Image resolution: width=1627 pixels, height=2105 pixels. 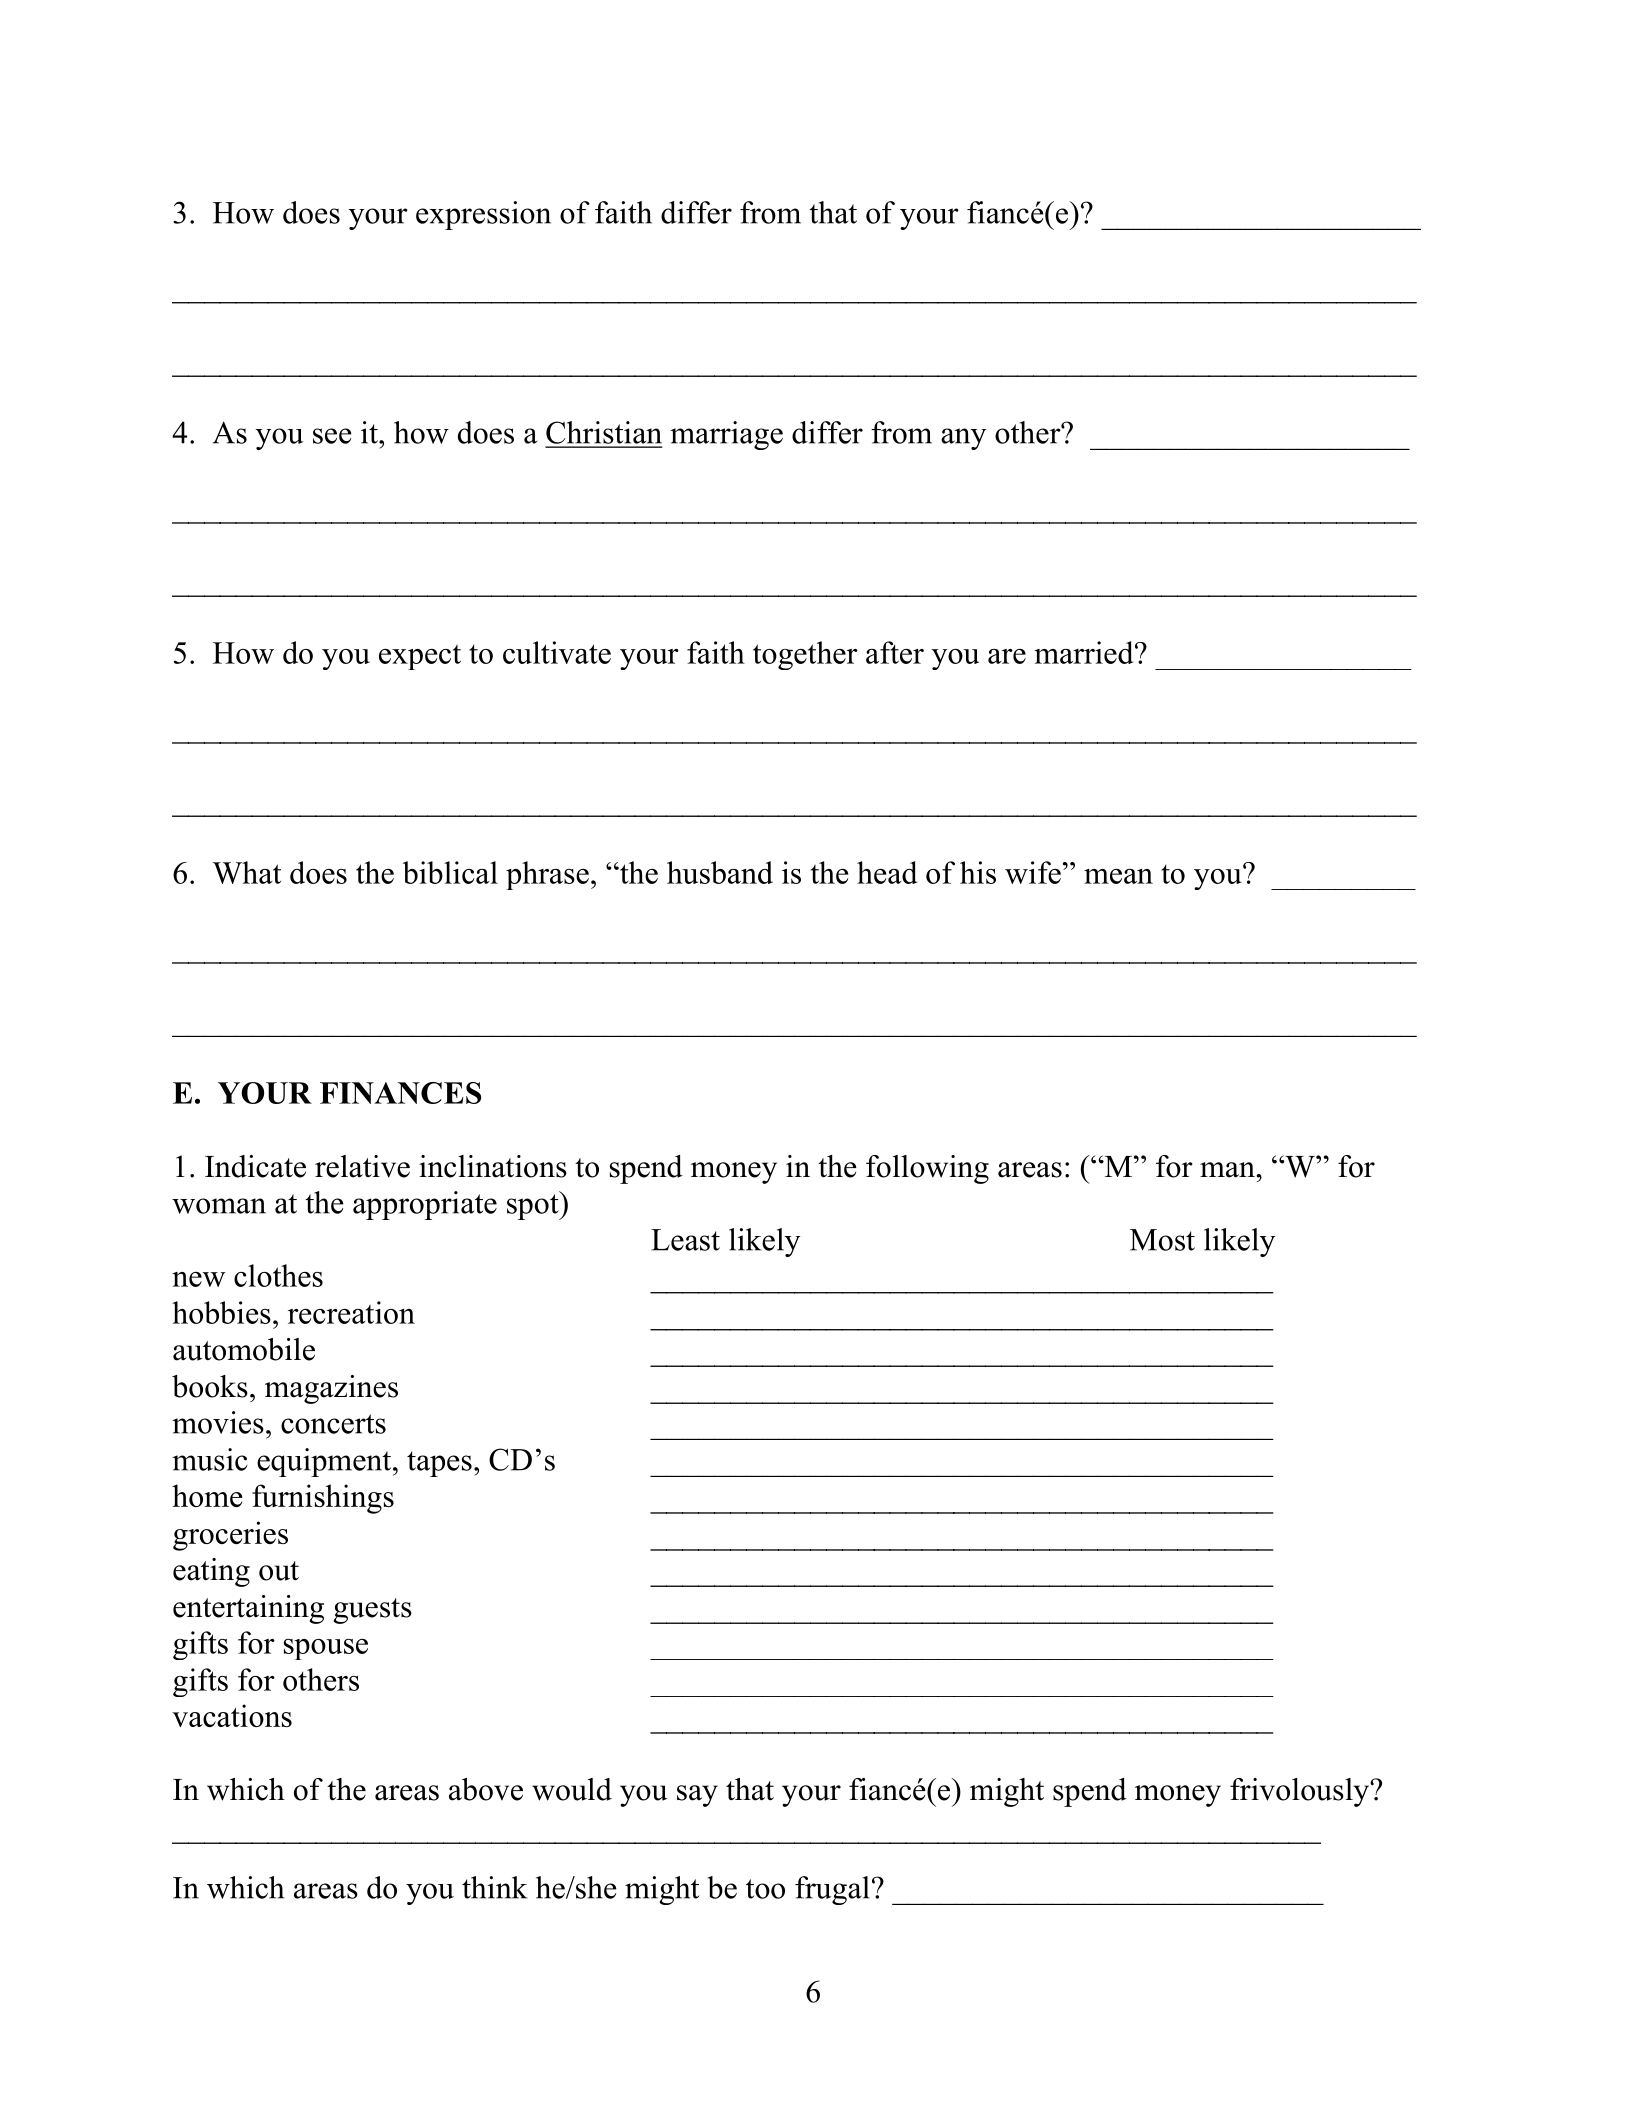 I want to click on expression, so click(x=483, y=215).
